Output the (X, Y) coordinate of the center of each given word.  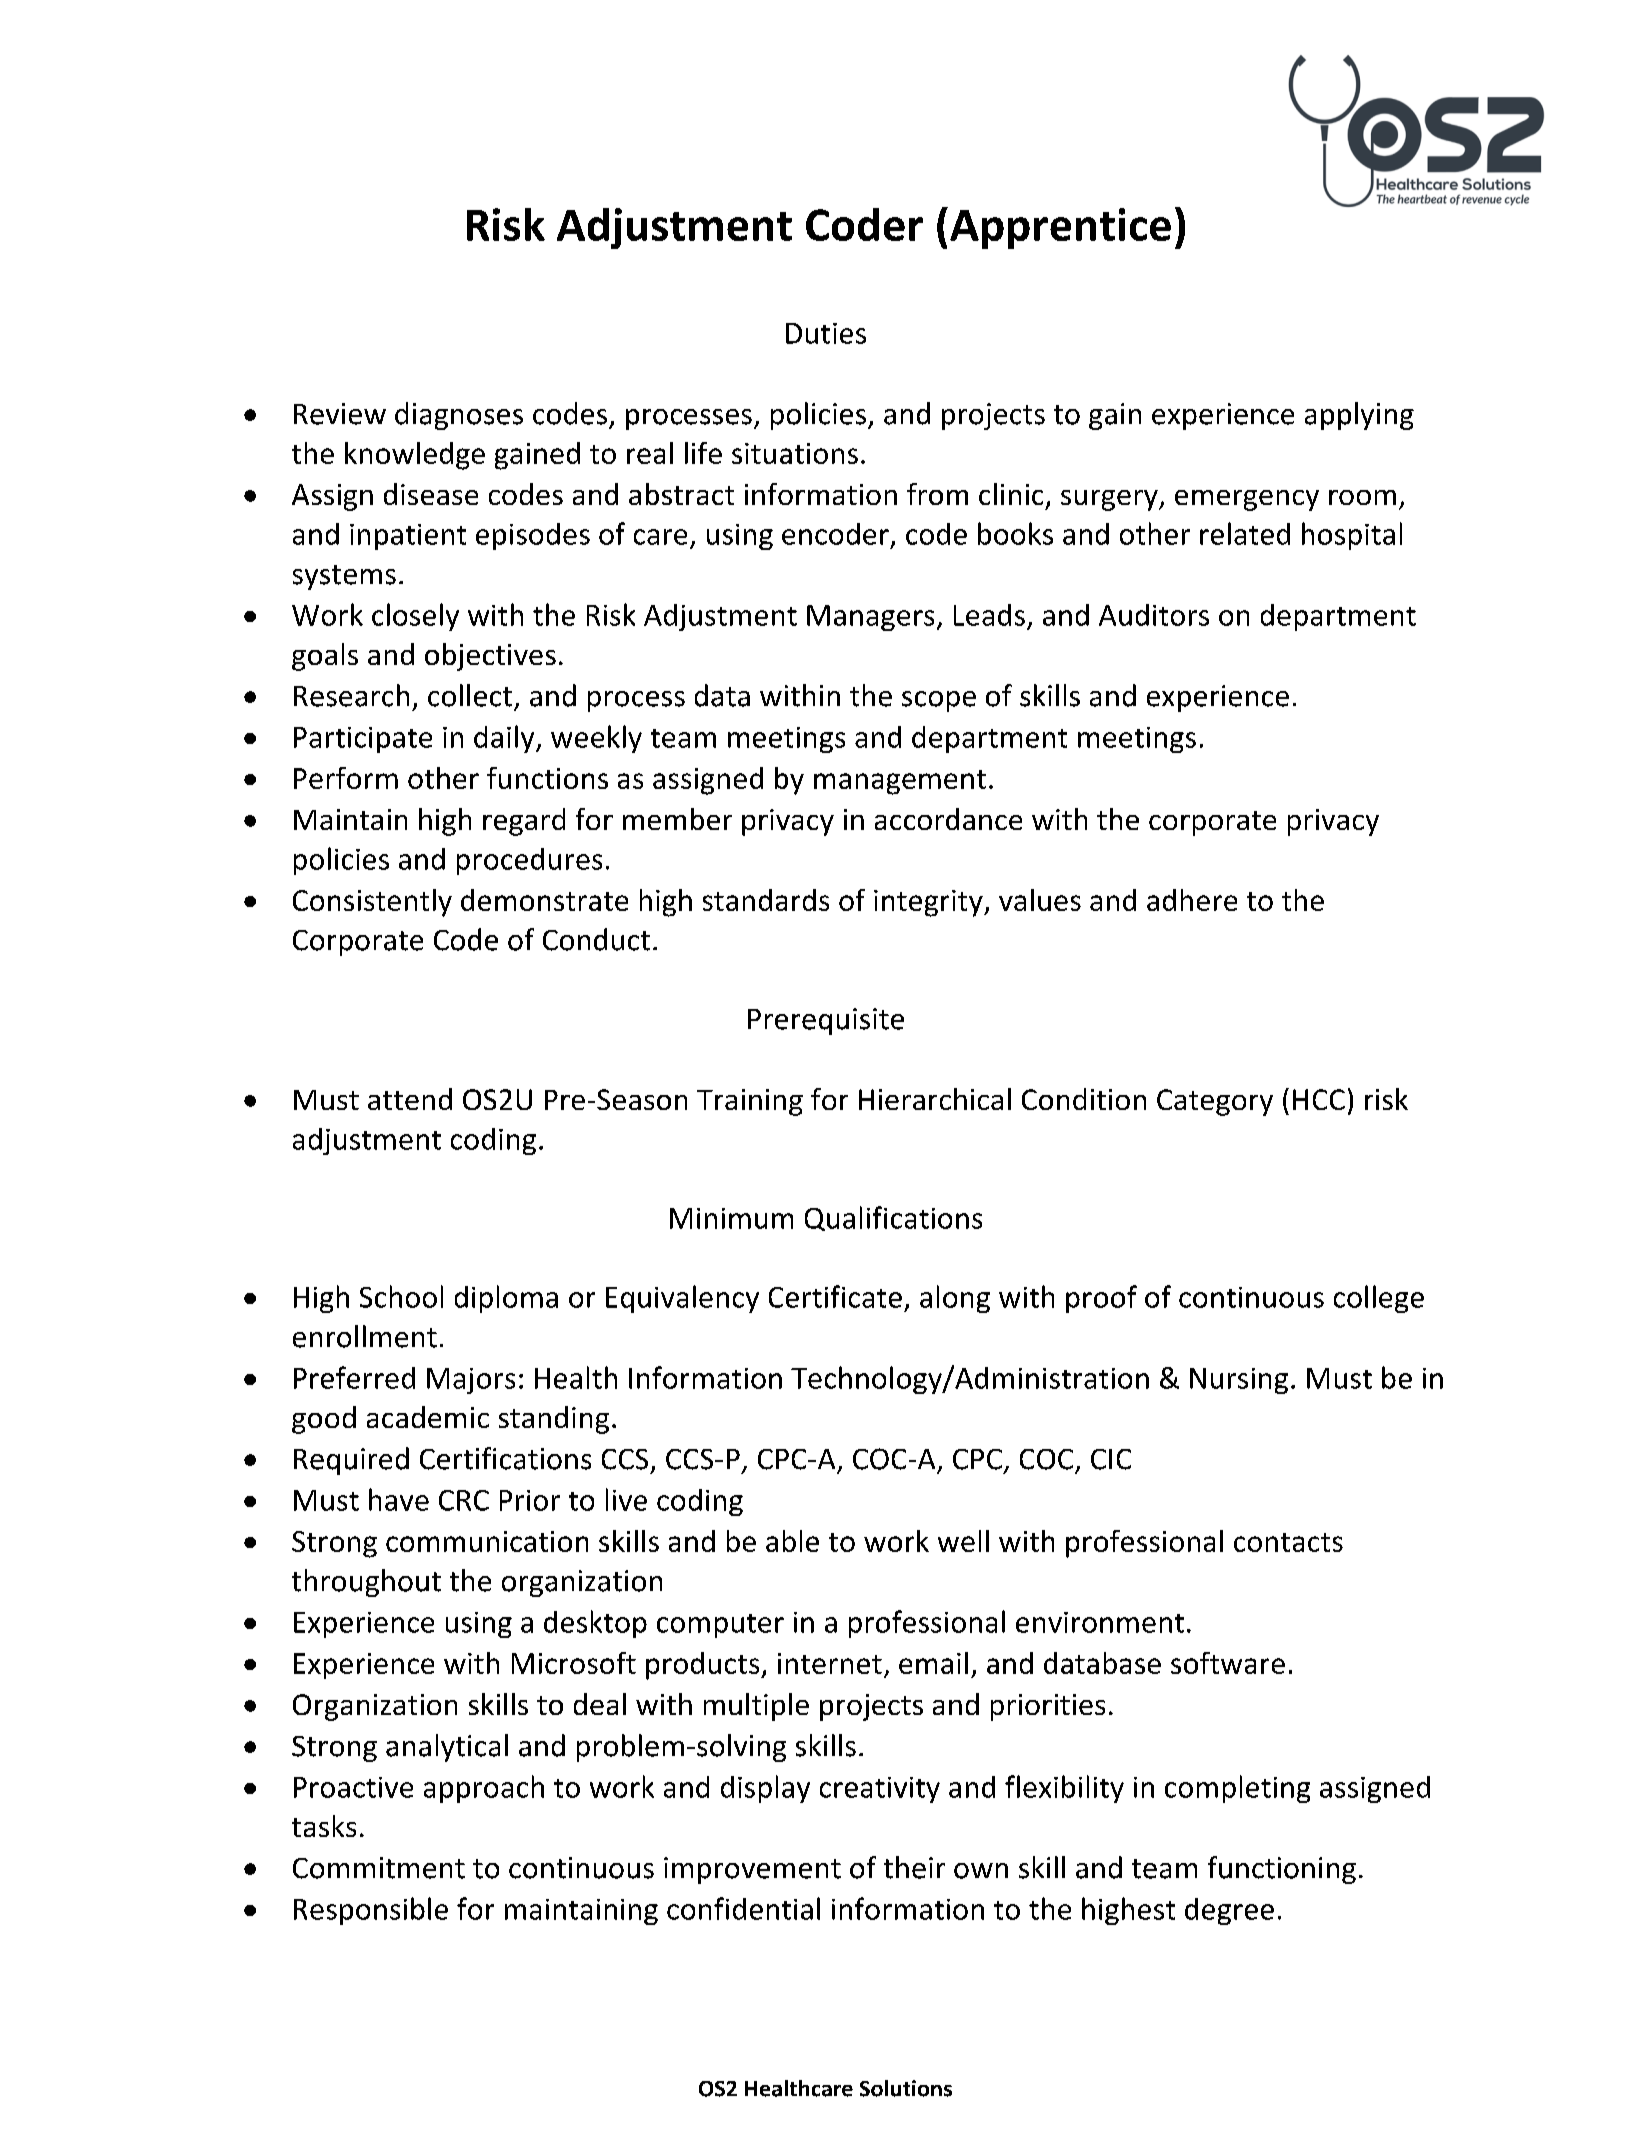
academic (428, 1417)
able (792, 1541)
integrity (929, 903)
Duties (826, 333)
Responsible (371, 1911)
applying (1359, 416)
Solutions (906, 2088)
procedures (529, 861)
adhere (1192, 900)
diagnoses (459, 416)
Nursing (1239, 1381)
